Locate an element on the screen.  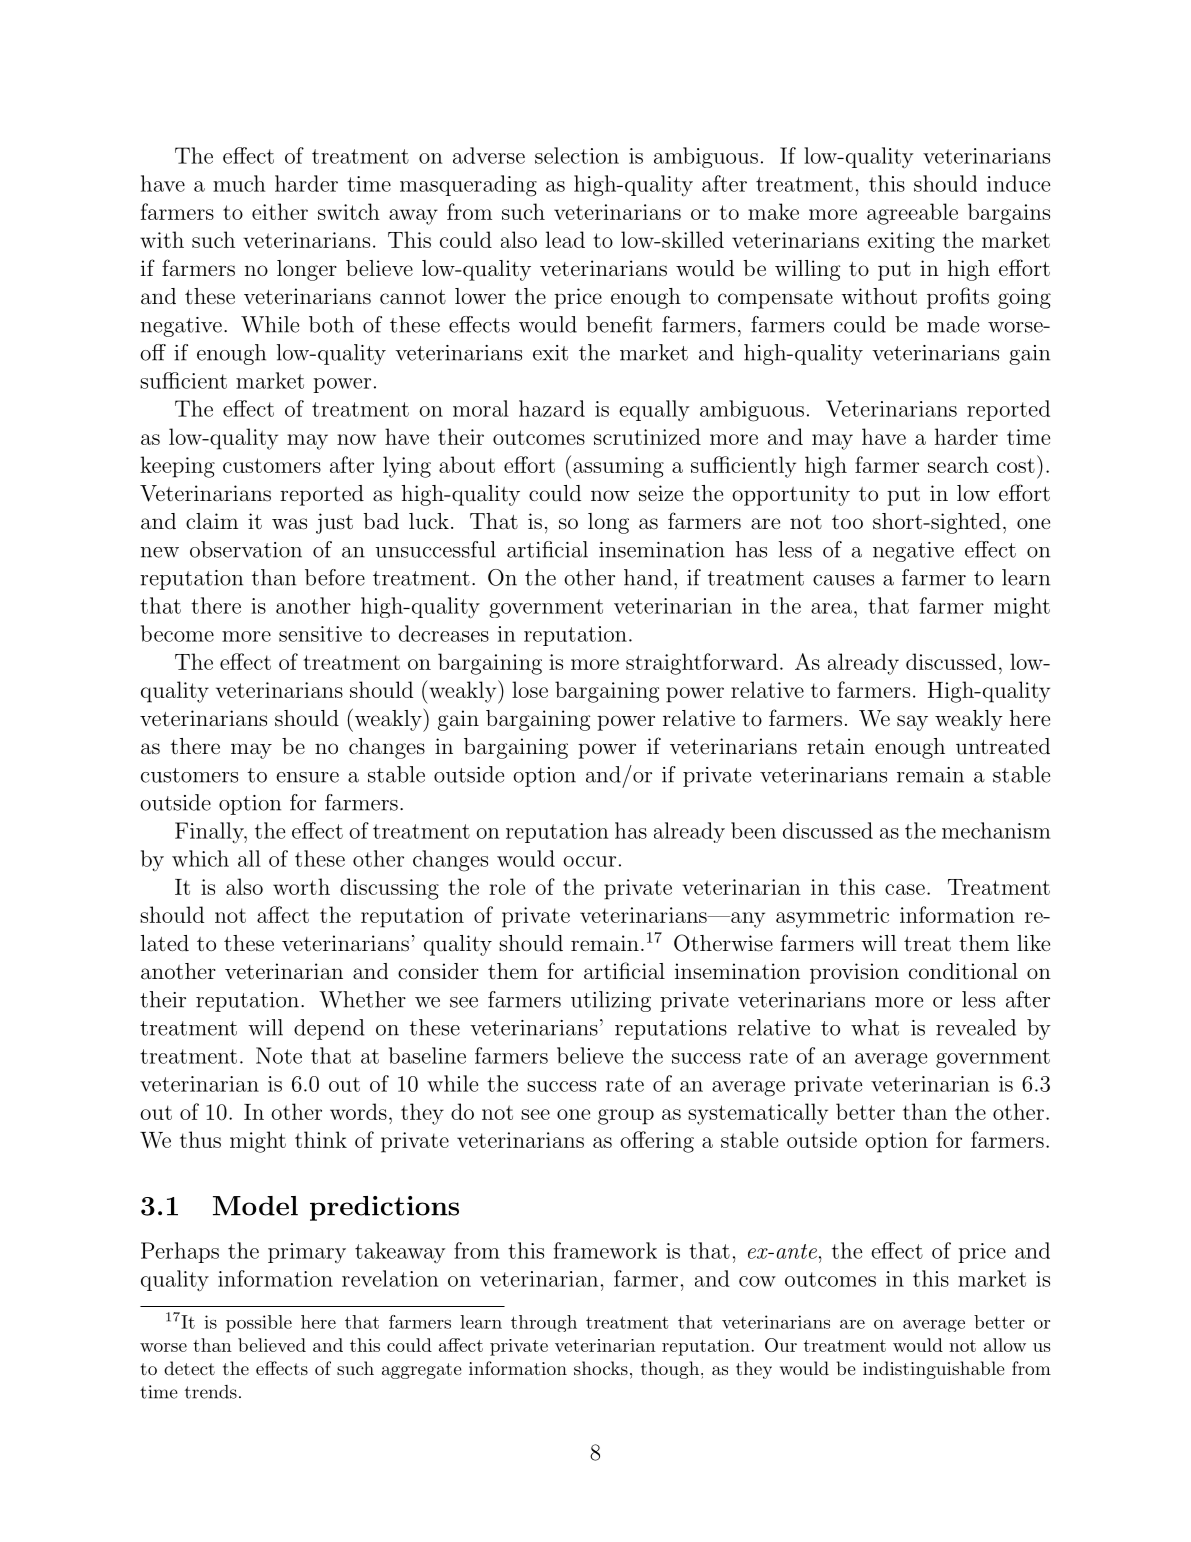
much is located at coordinates (239, 183).
